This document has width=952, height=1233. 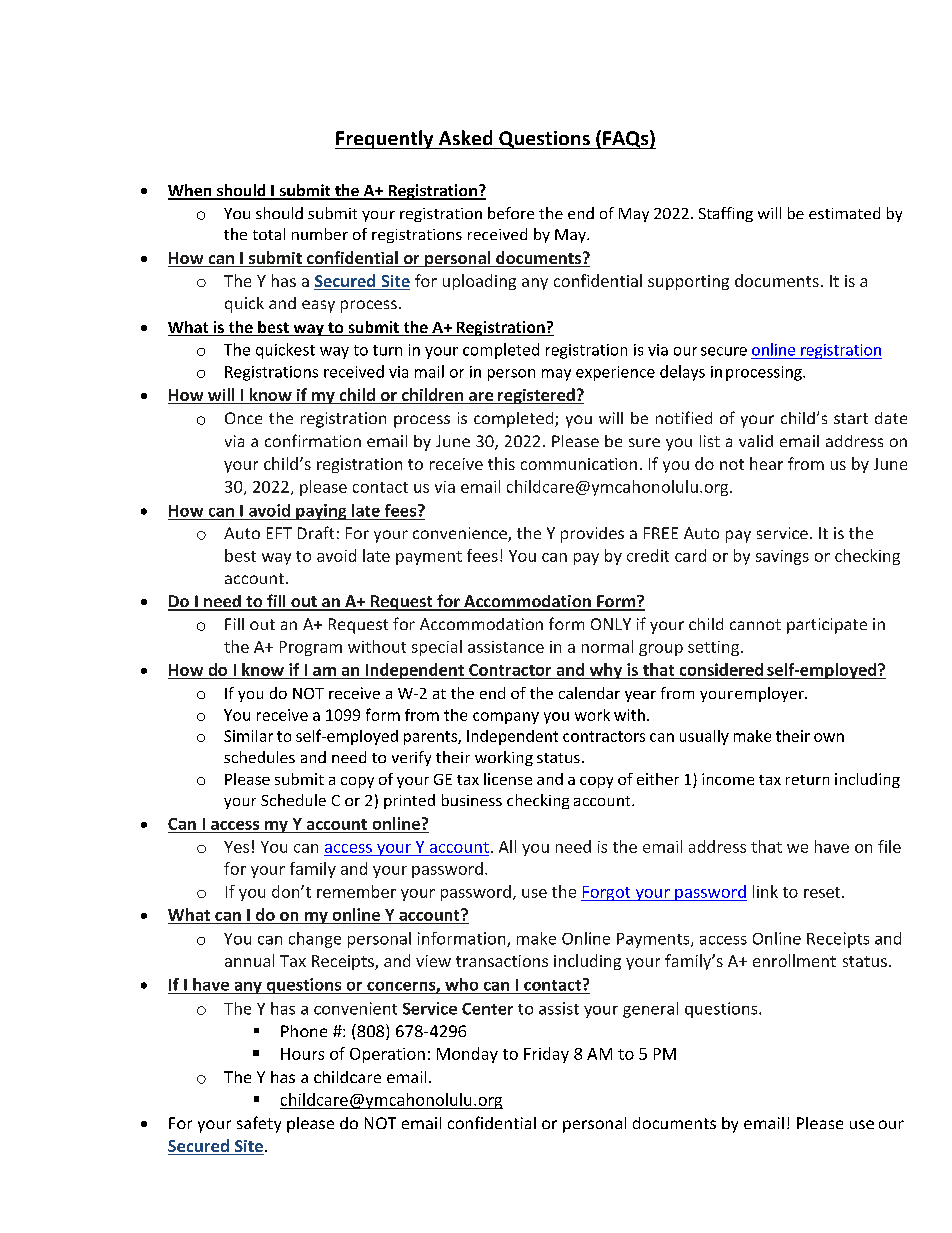 I want to click on normal, so click(x=607, y=646).
